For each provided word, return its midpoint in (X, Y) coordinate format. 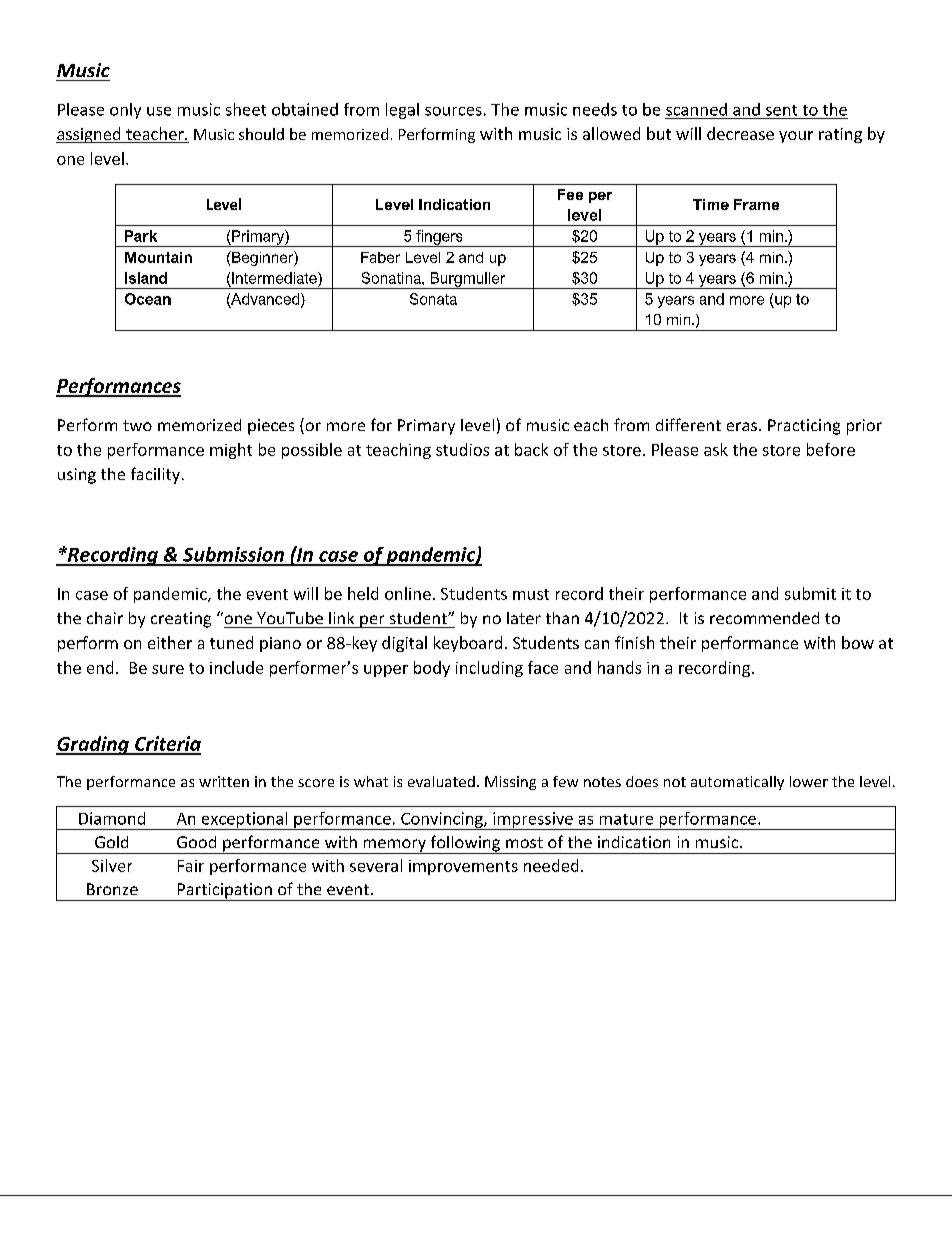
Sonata (433, 299)
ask (716, 449)
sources (453, 111)
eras (742, 426)
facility (155, 475)
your (796, 137)
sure (168, 669)
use (159, 111)
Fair (191, 866)
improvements (463, 867)
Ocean (148, 299)
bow (858, 642)
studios (462, 449)
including (489, 669)
